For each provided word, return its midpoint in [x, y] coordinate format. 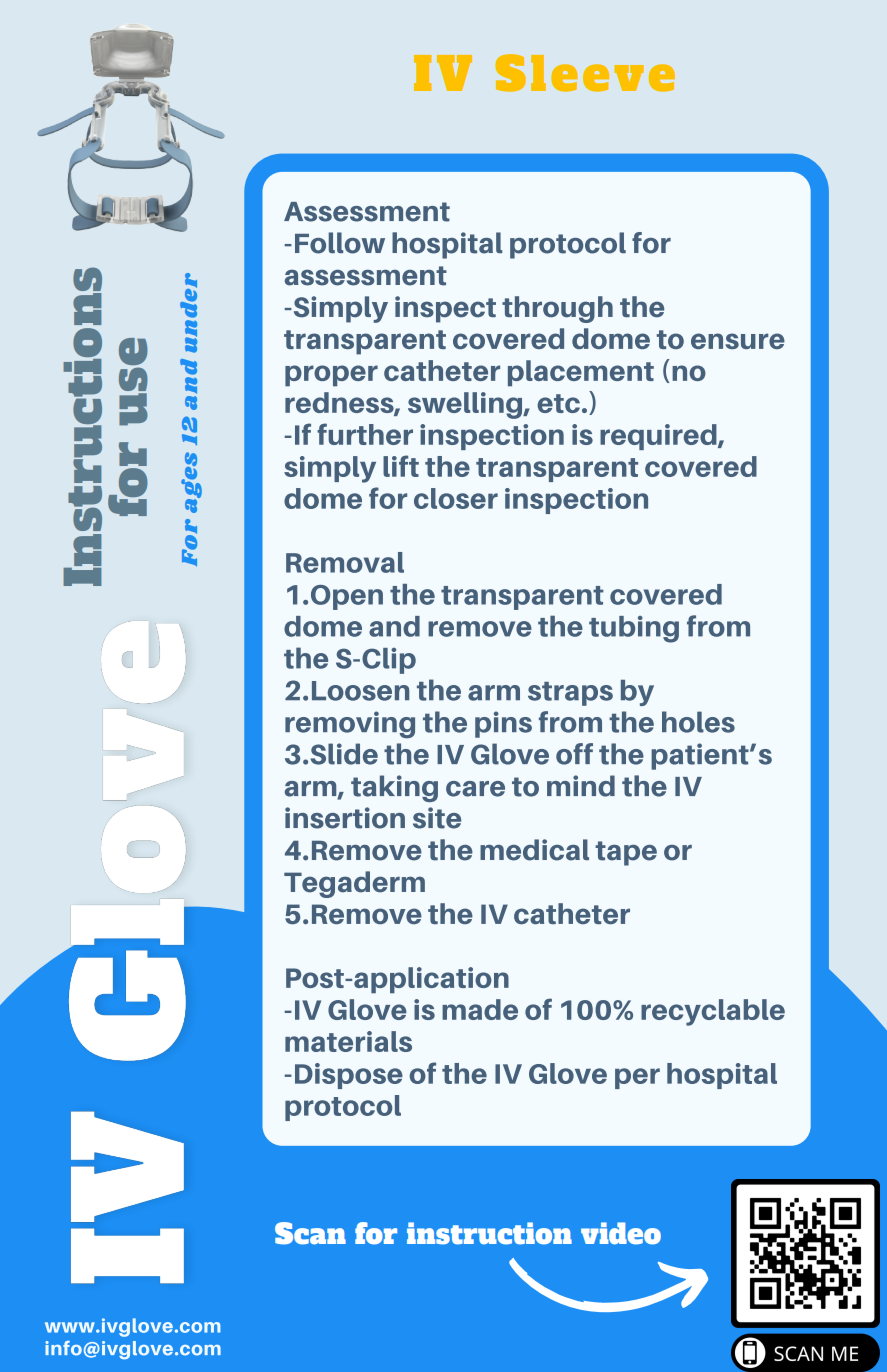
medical [534, 850]
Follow [340, 243]
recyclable [713, 1012]
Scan [310, 1233]
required [659, 437]
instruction [489, 1233]
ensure [738, 341]
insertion [345, 818]
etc [558, 403]
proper [331, 376]
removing [350, 725]
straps [570, 694]
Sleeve [585, 73]
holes [698, 722]
